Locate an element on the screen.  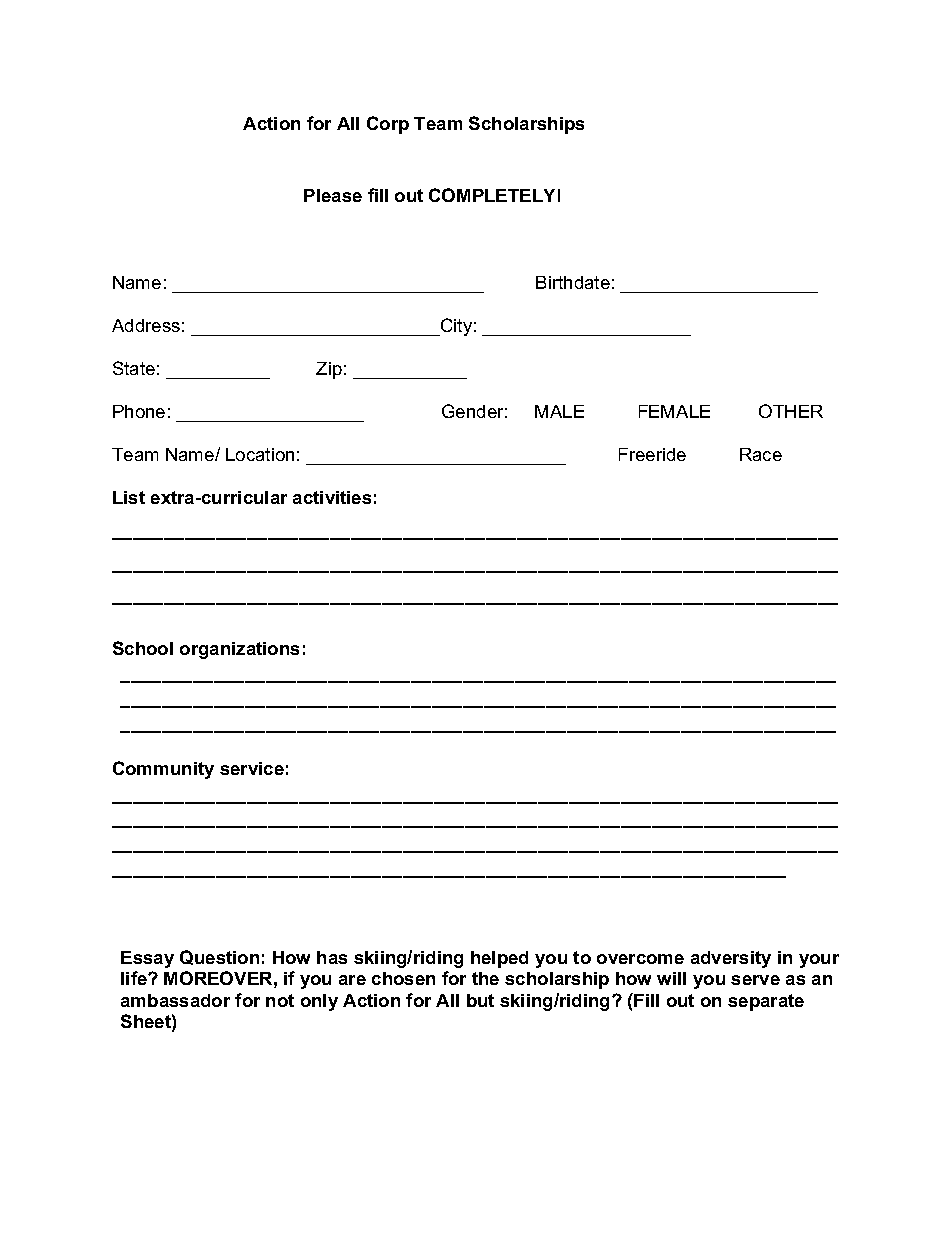
Race is located at coordinates (761, 454).
